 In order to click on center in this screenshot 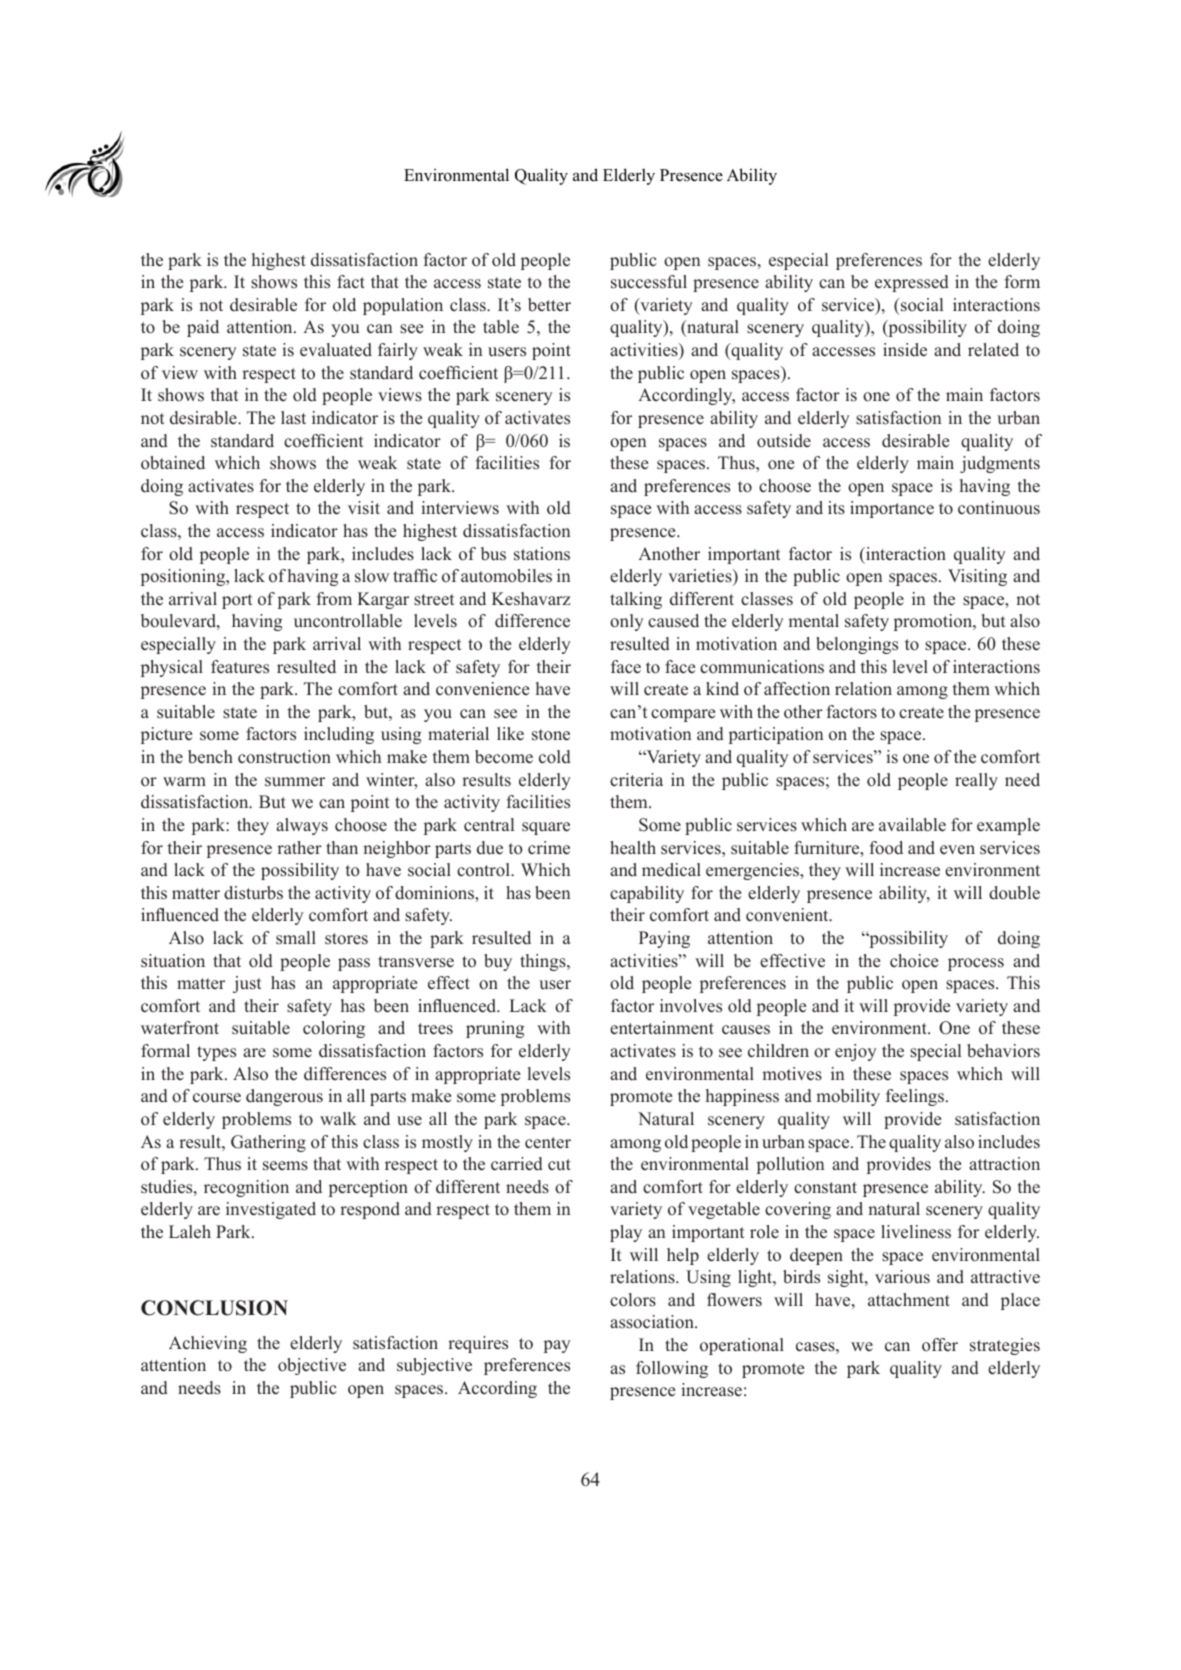, I will do `click(548, 1143)`.
